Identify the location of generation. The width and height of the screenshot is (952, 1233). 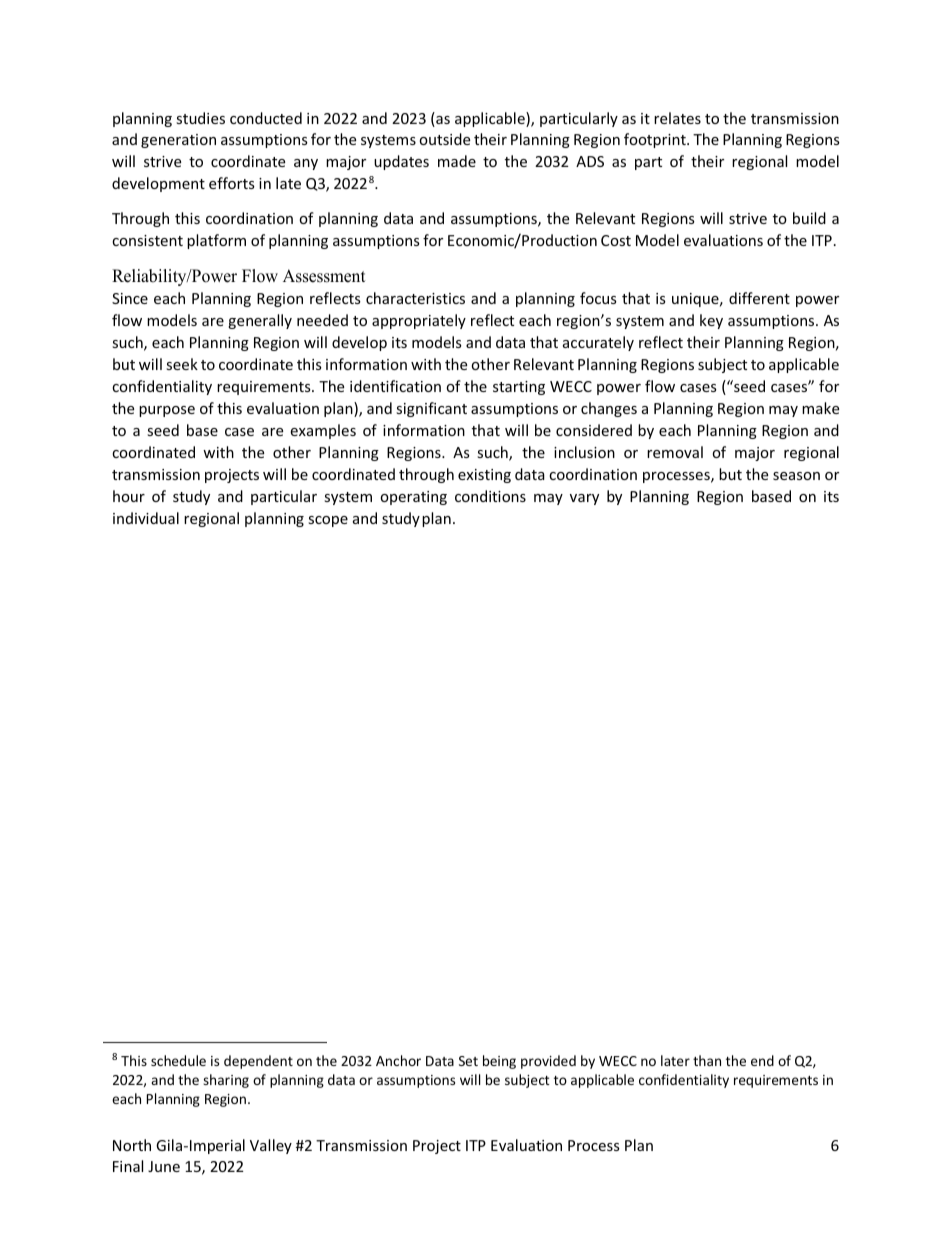
(178, 141).
